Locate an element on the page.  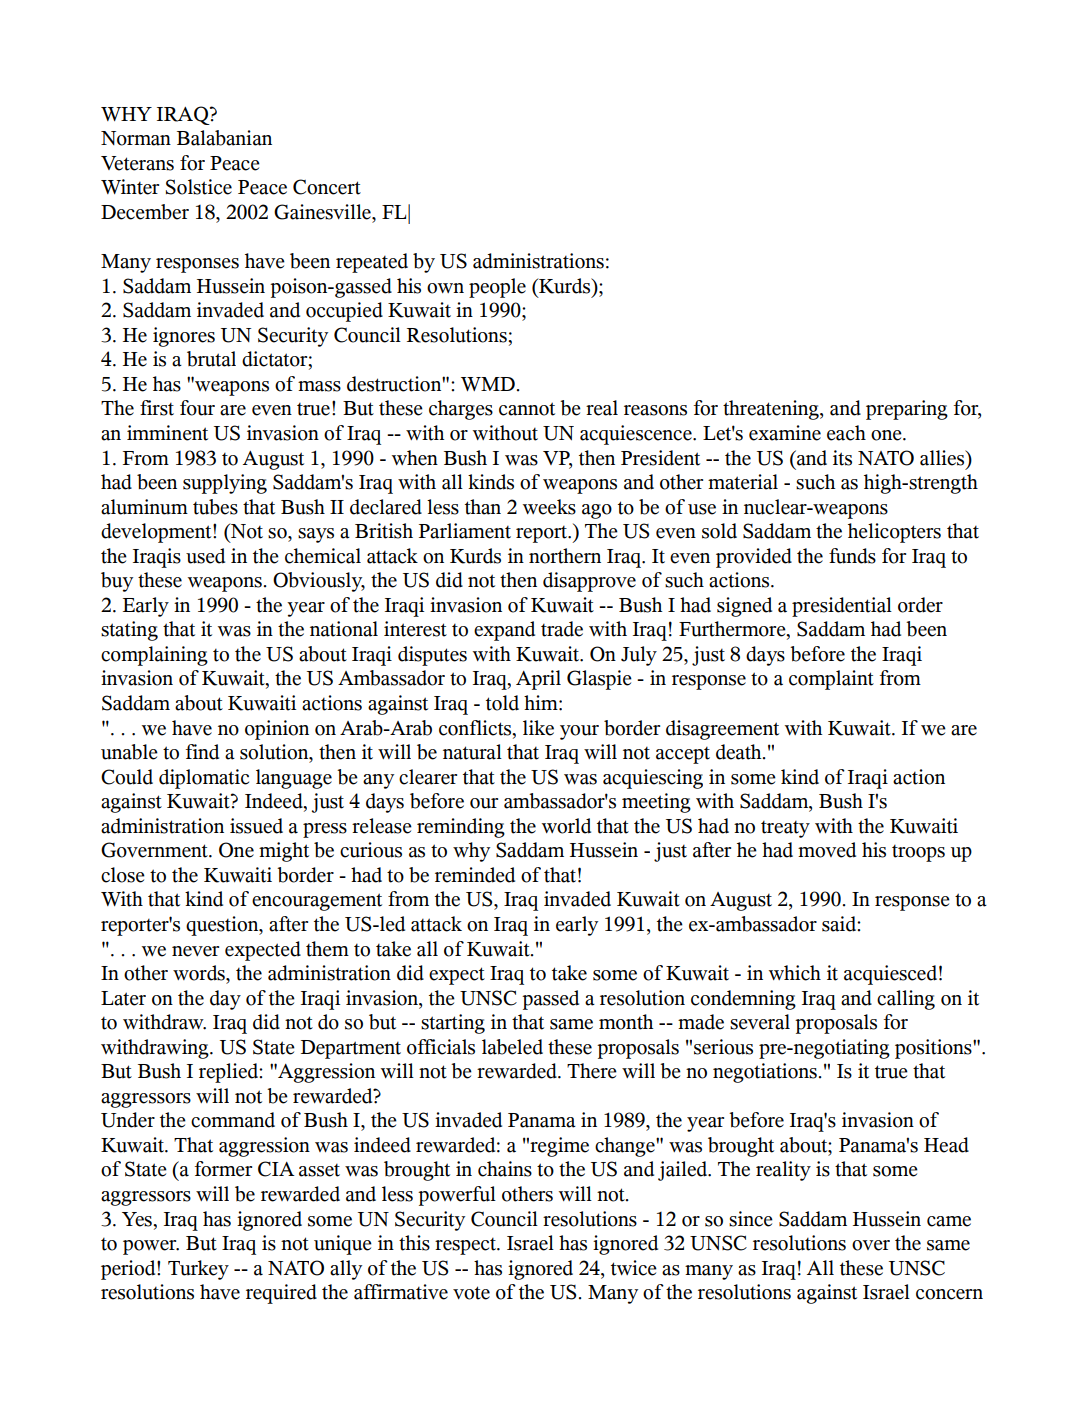
like is located at coordinates (538, 728).
